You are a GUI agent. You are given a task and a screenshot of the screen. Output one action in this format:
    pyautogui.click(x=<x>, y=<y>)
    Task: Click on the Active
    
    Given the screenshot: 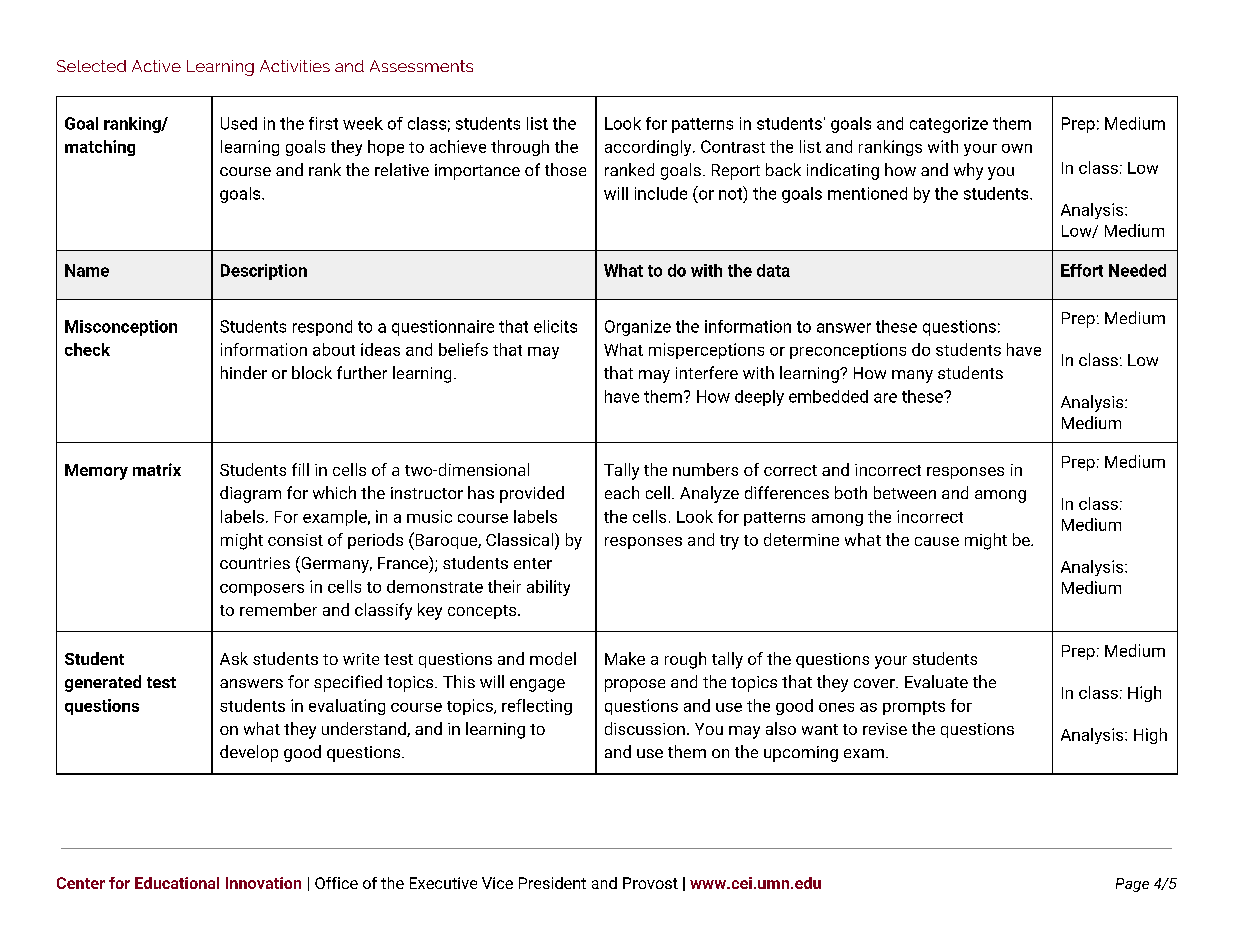 What is the action you would take?
    pyautogui.click(x=156, y=66)
